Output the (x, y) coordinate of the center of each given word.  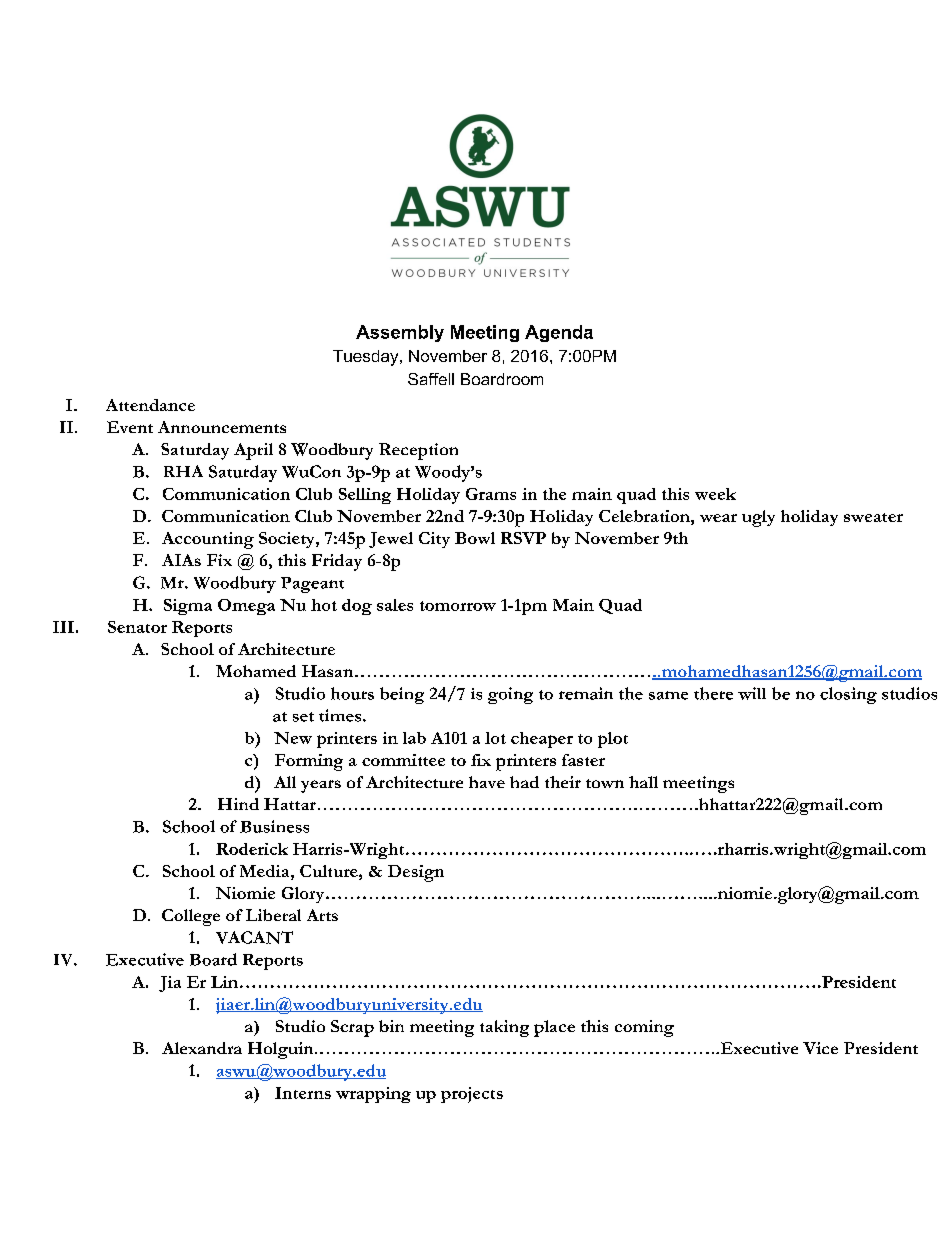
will (752, 693)
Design (416, 873)
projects (472, 1095)
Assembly (400, 333)
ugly (758, 518)
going (510, 695)
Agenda (559, 333)
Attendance (150, 405)
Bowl (475, 538)
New (293, 738)
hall (643, 782)
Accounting (208, 540)
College (191, 917)
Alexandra (202, 1048)
